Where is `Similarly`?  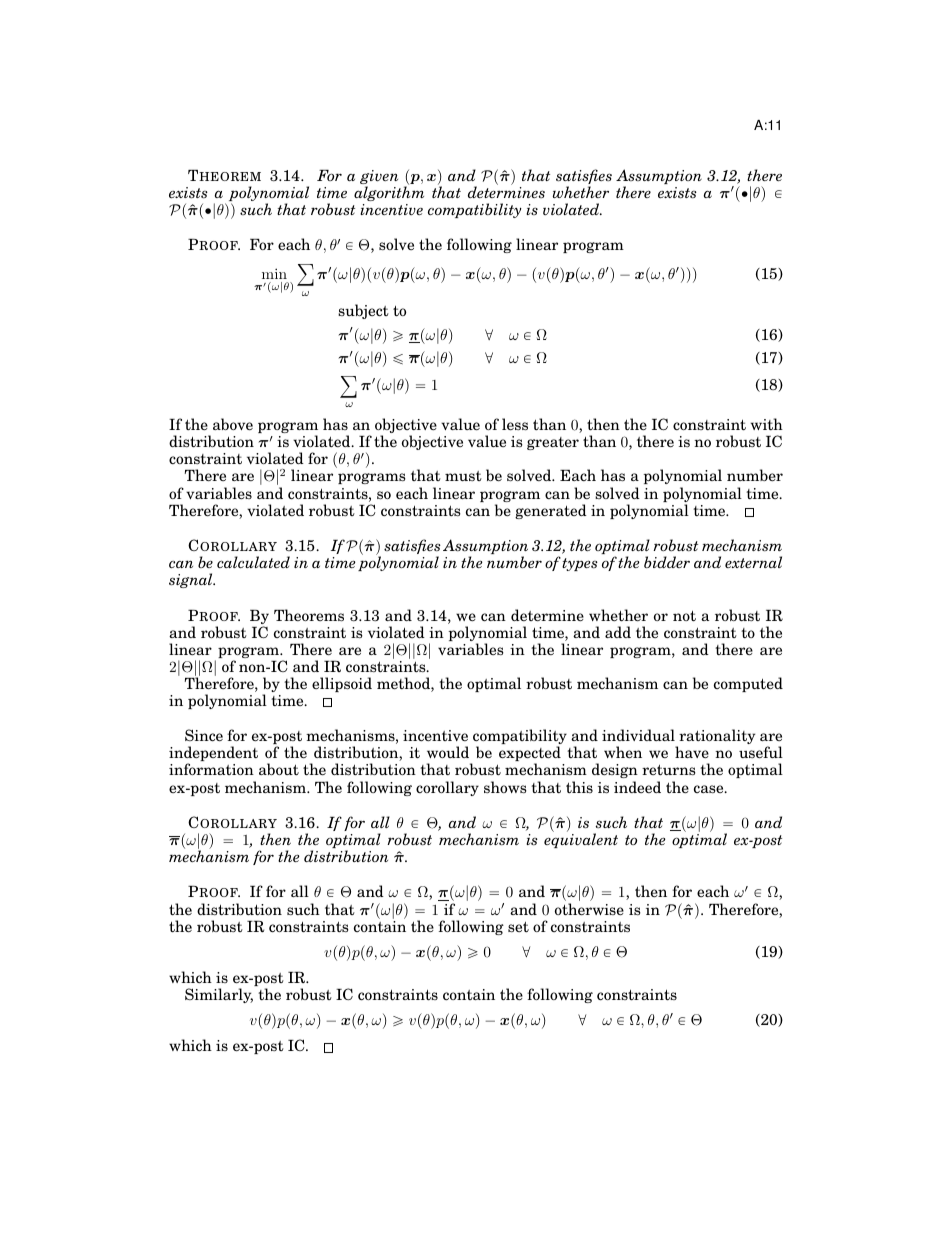 Similarly is located at coordinates (219, 995).
